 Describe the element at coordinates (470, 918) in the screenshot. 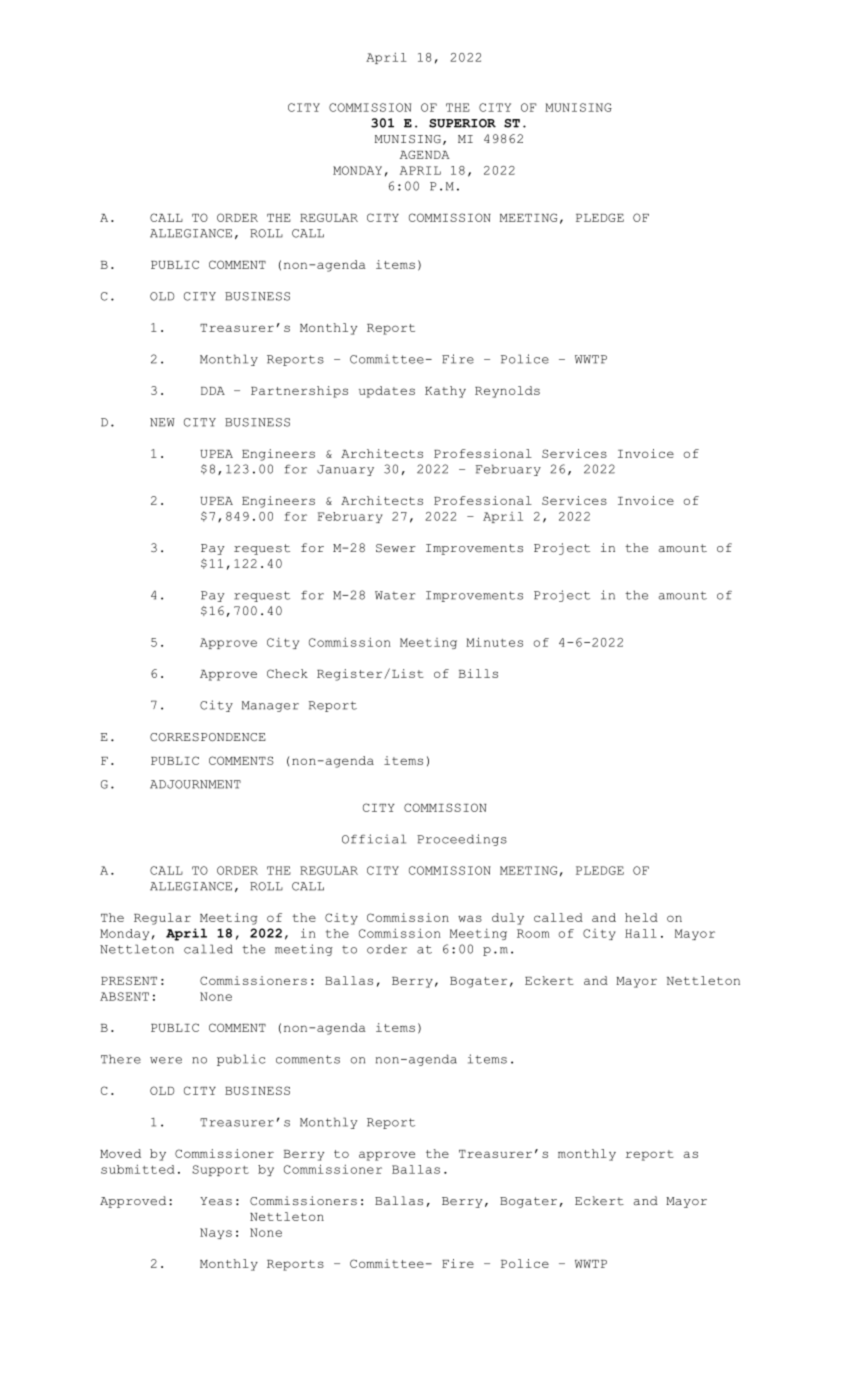

I see `was` at that location.
